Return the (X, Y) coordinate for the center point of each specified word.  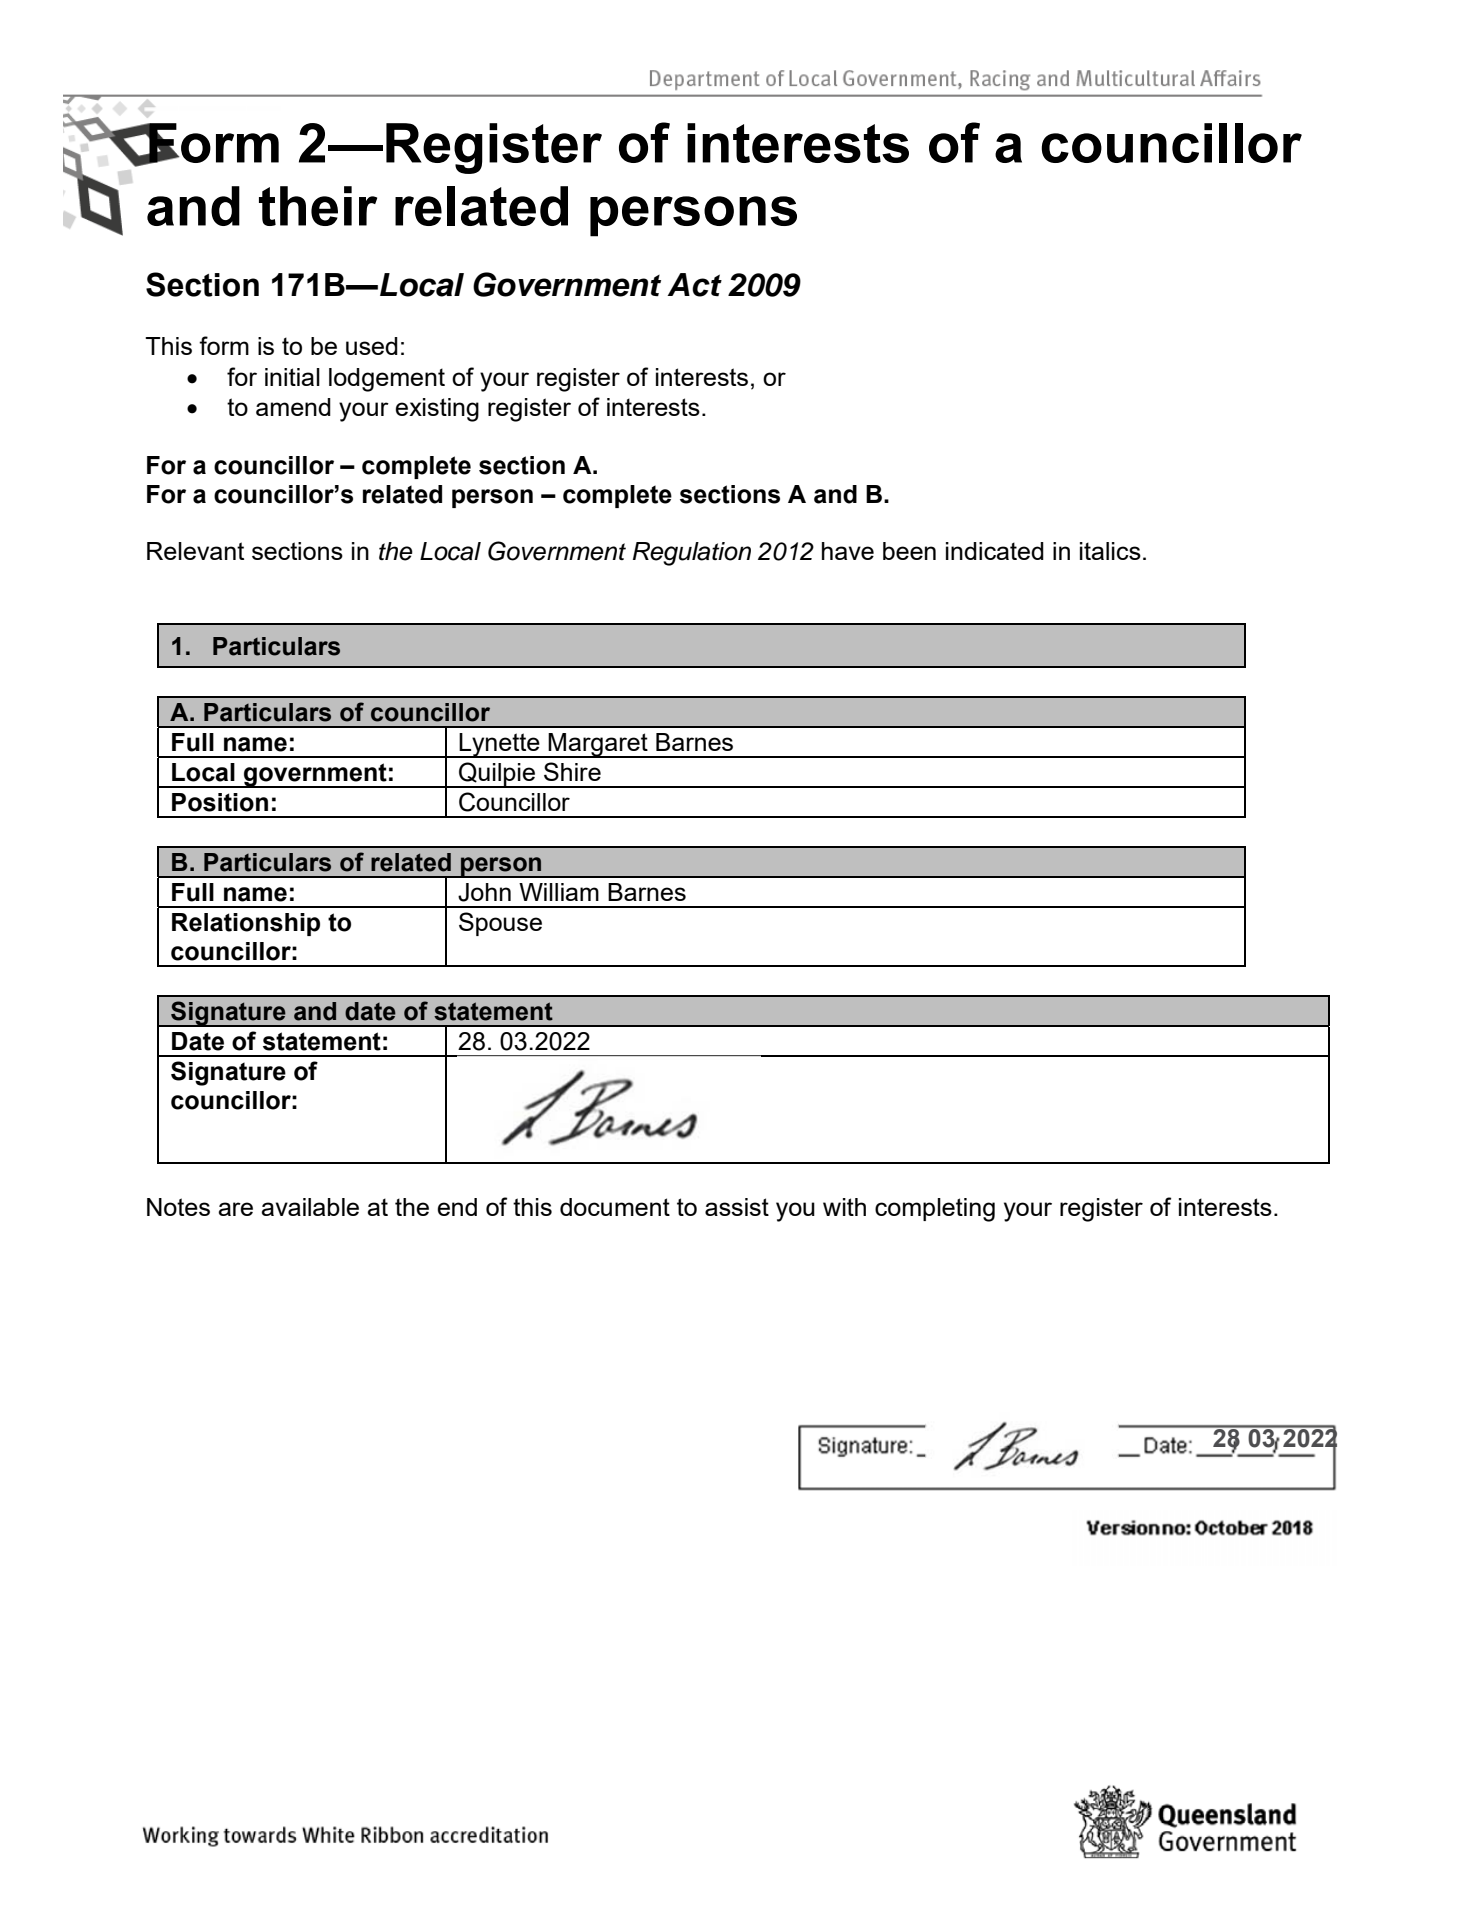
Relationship (246, 924)
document (615, 1207)
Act (694, 285)
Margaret (598, 745)
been (909, 551)
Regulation (692, 554)
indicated (995, 551)
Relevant (195, 551)
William (559, 892)
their (318, 206)
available (310, 1207)
